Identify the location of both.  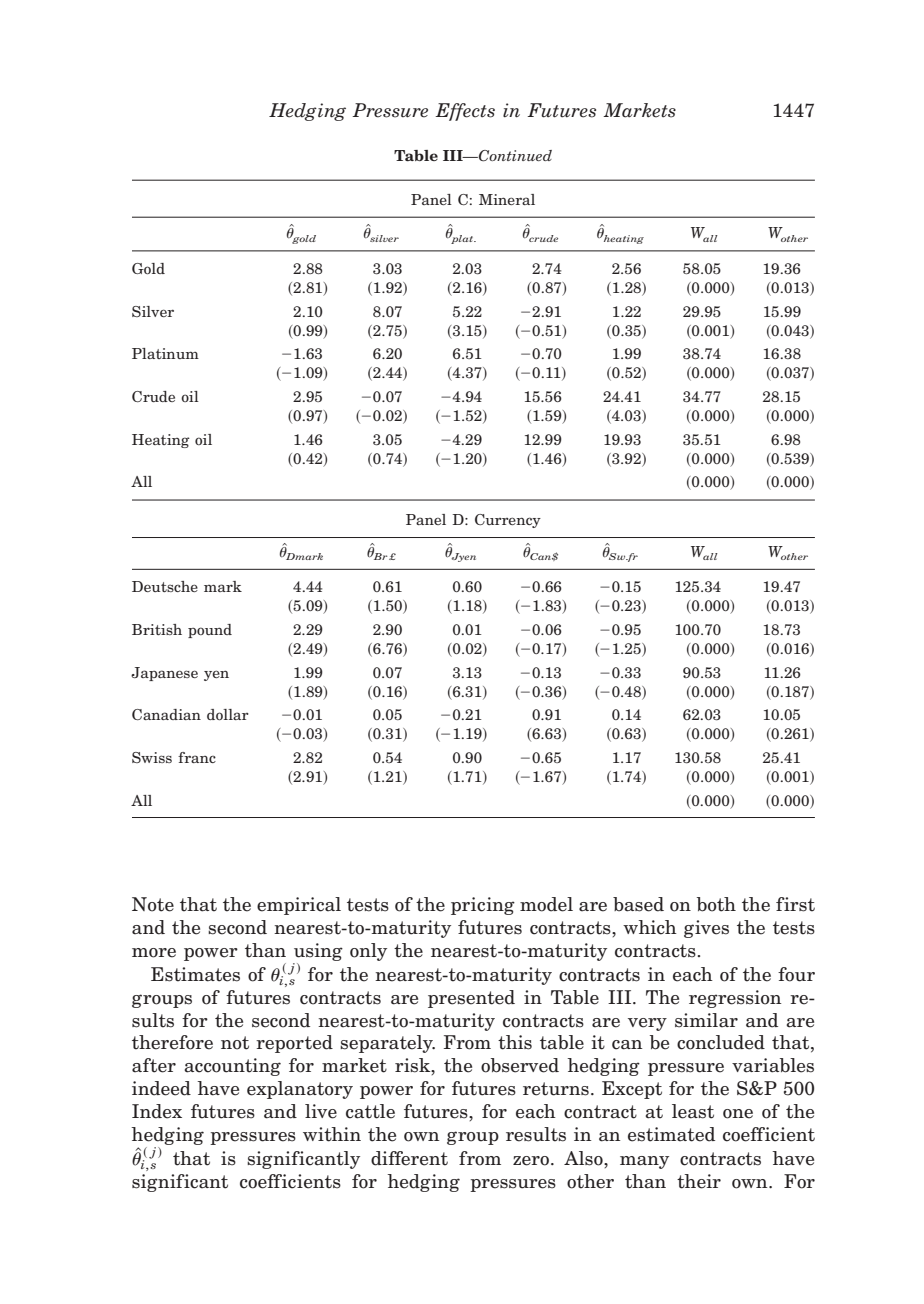
(716, 904).
